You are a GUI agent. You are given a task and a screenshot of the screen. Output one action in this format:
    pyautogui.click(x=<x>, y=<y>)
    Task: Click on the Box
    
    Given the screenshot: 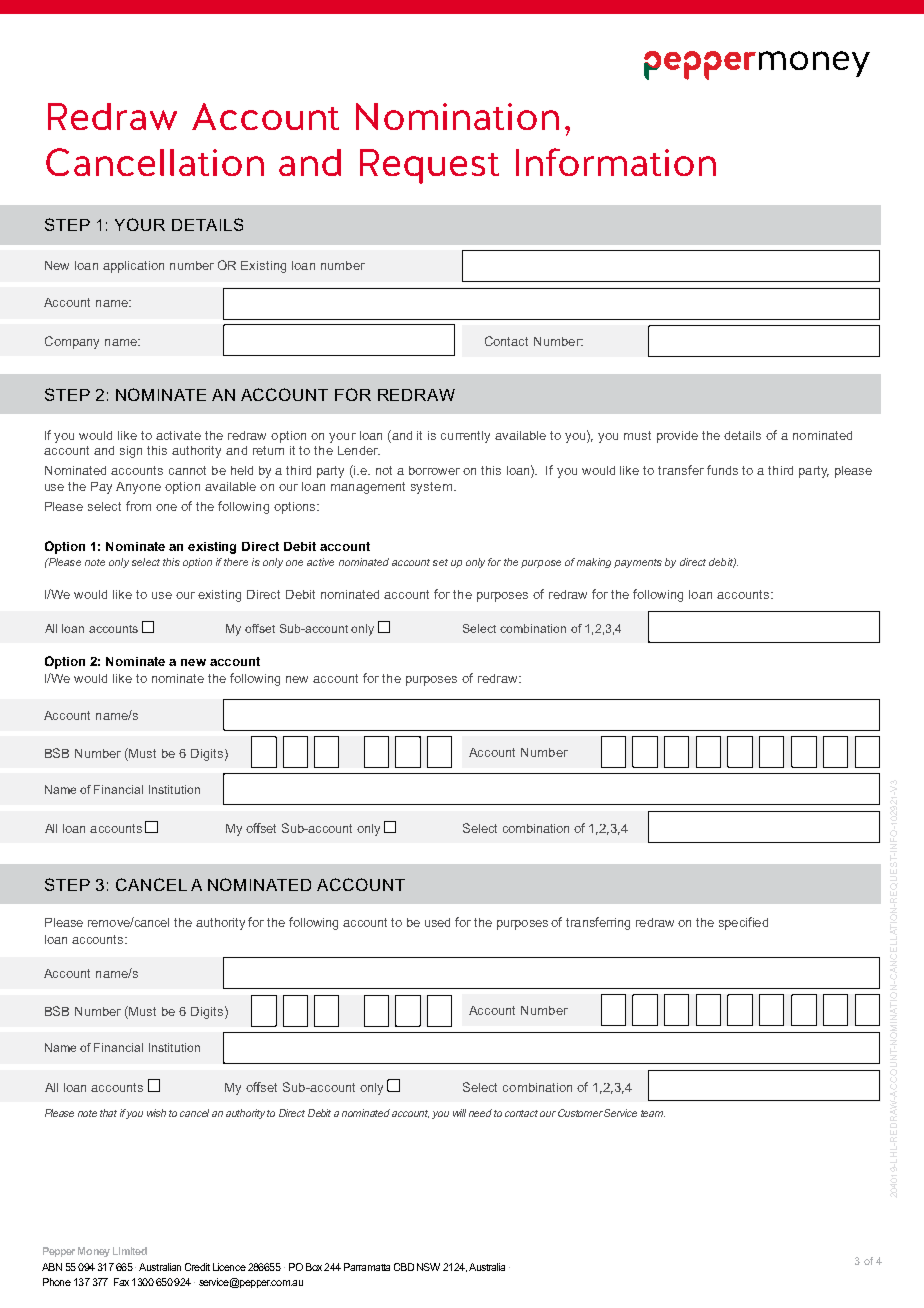 What is the action you would take?
    pyautogui.click(x=314, y=1267)
